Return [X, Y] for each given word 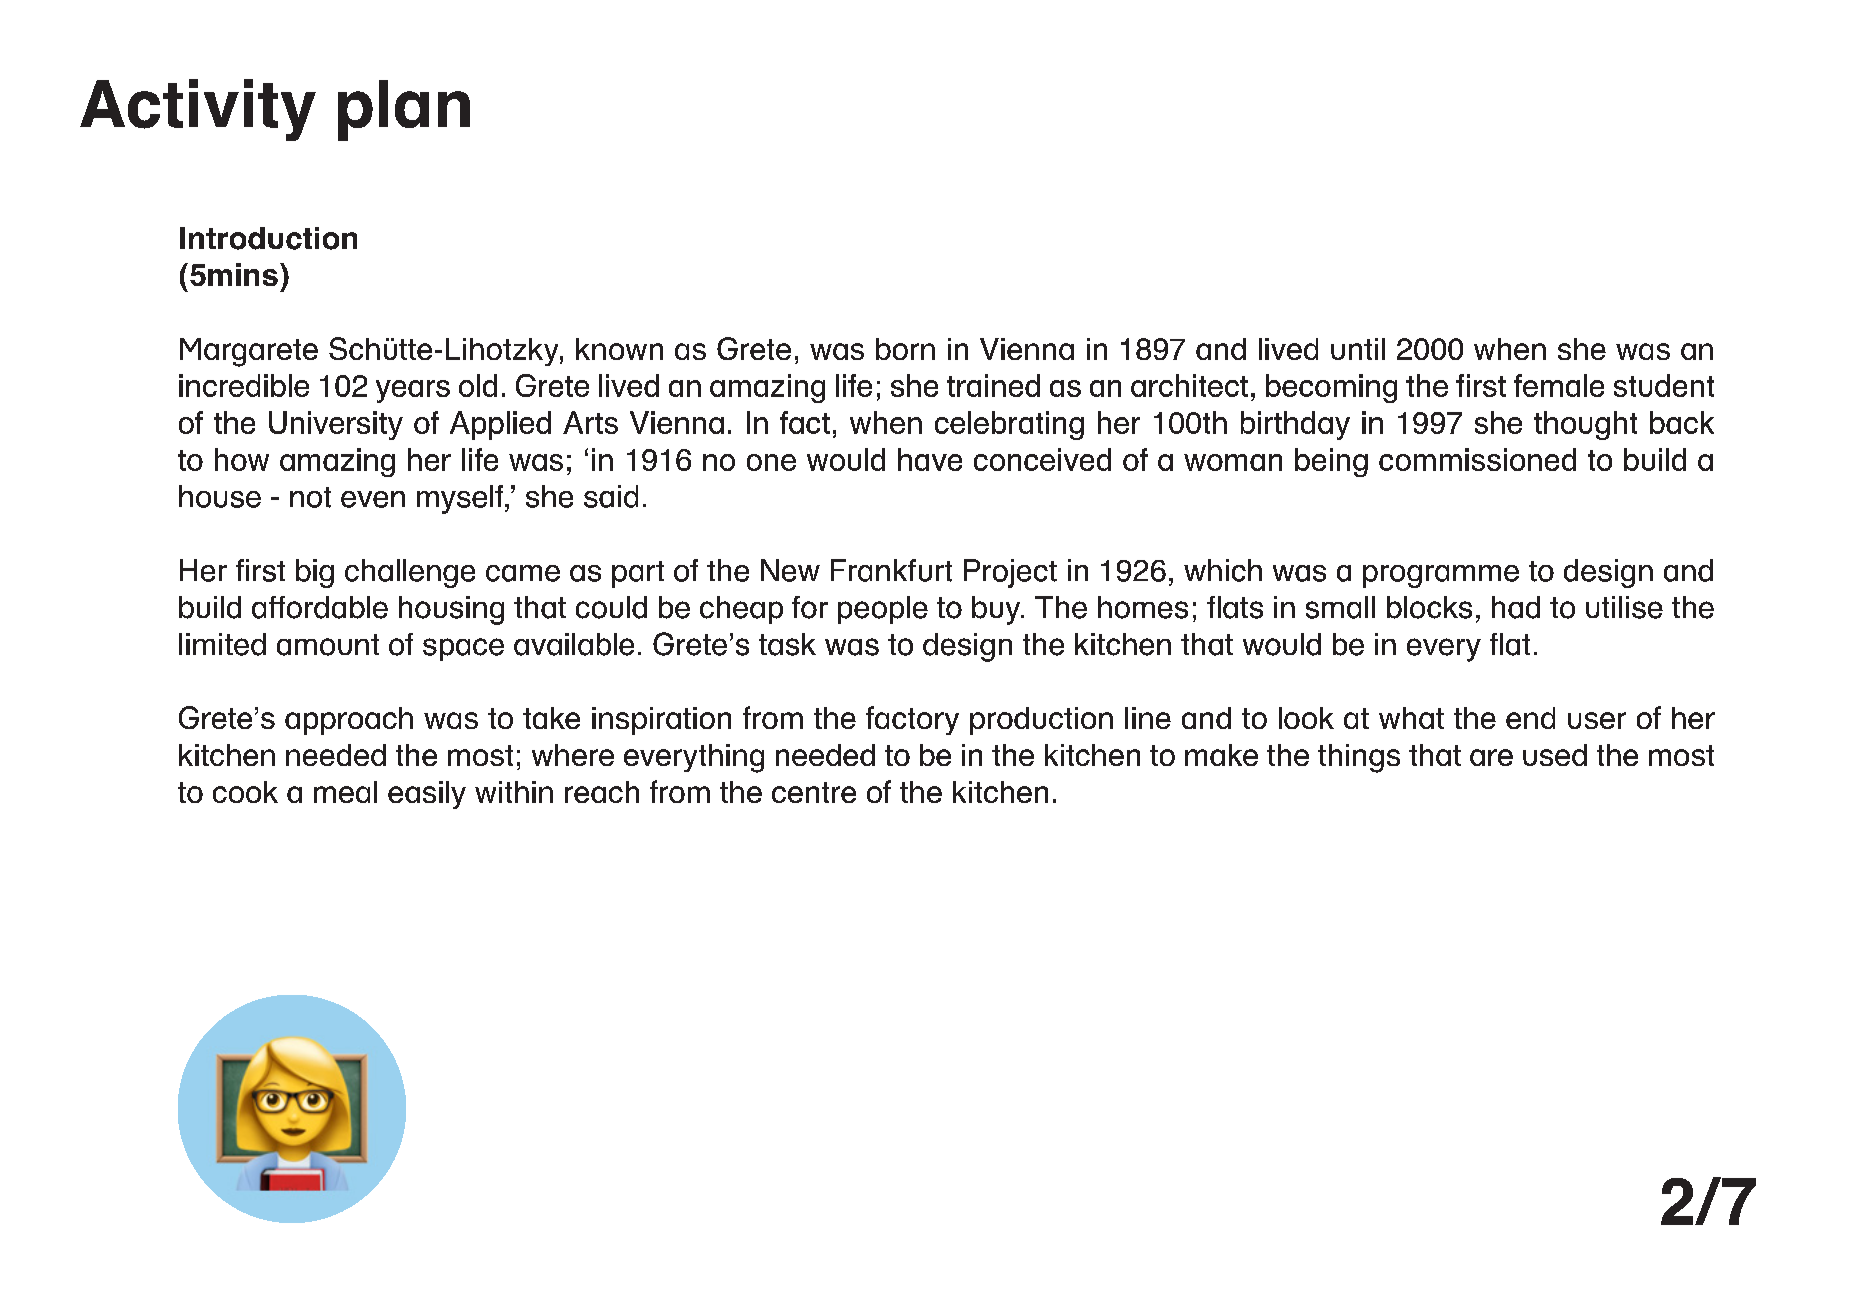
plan [404, 110]
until [1358, 349]
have [930, 459]
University [336, 425]
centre [814, 792]
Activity [198, 110]
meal [345, 792]
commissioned [1477, 459]
